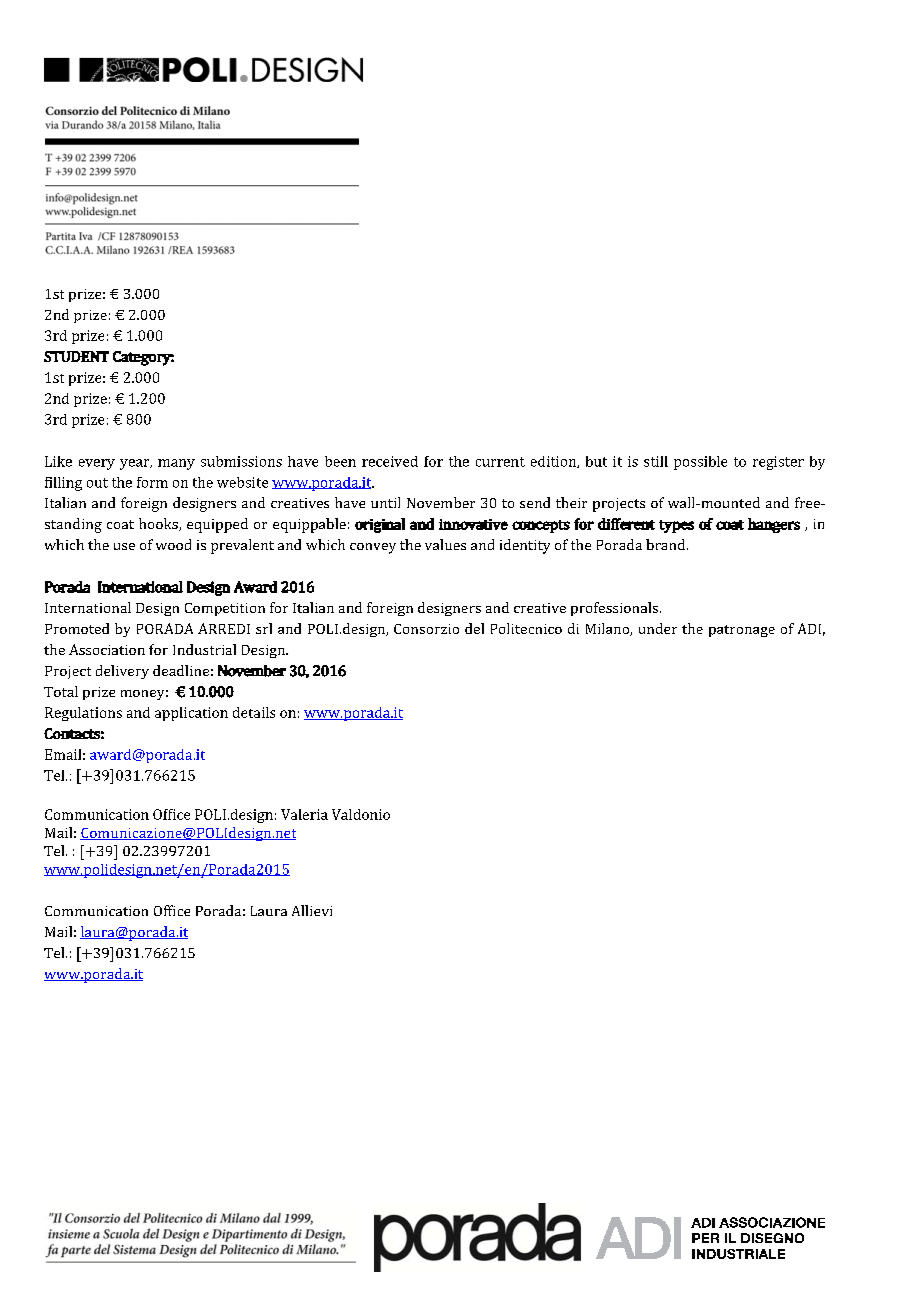 The width and height of the image is (924, 1308). Describe the element at coordinates (76, 356) in the image. I see `STUDENT` at that location.
